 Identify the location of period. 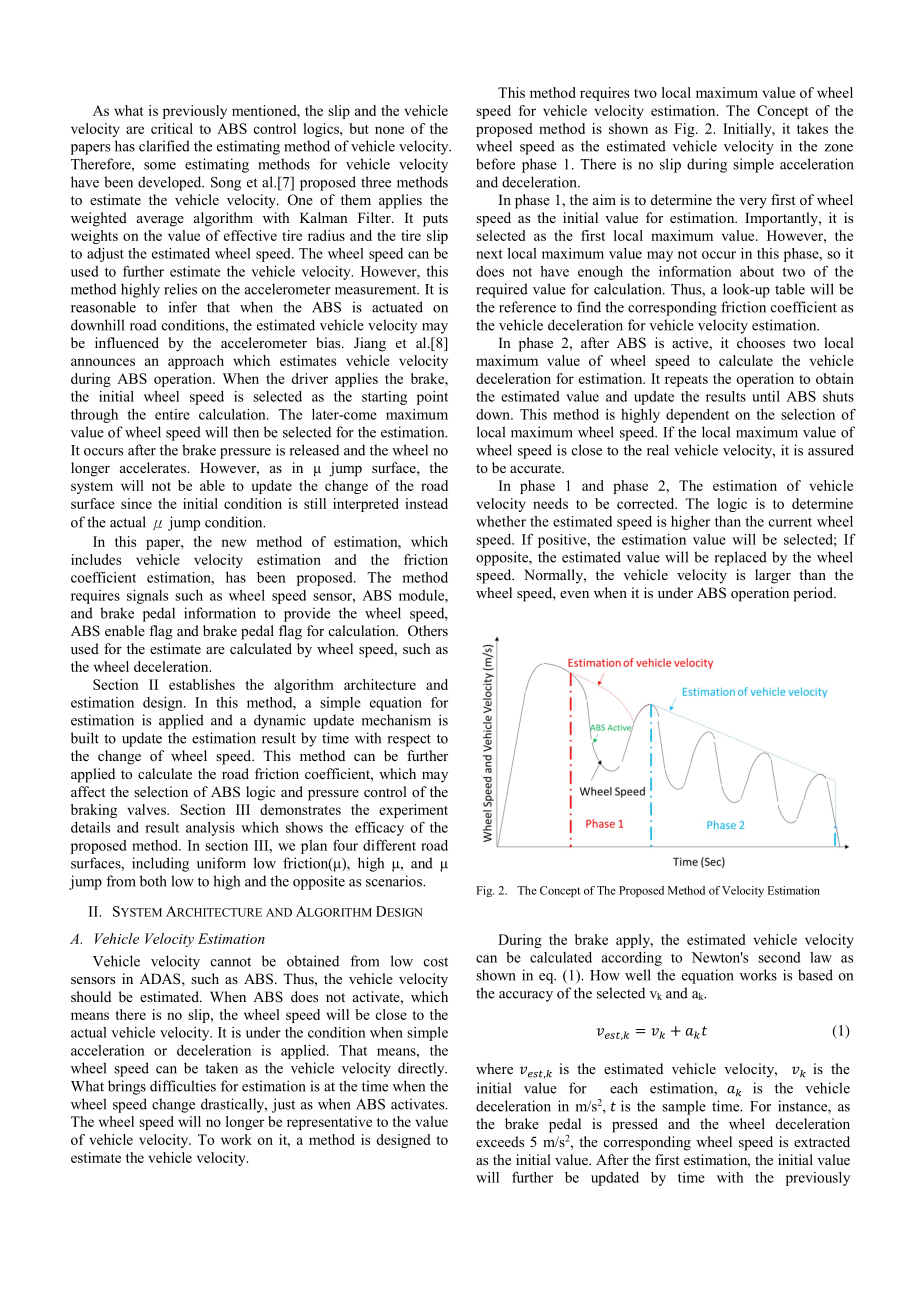
(814, 594).
